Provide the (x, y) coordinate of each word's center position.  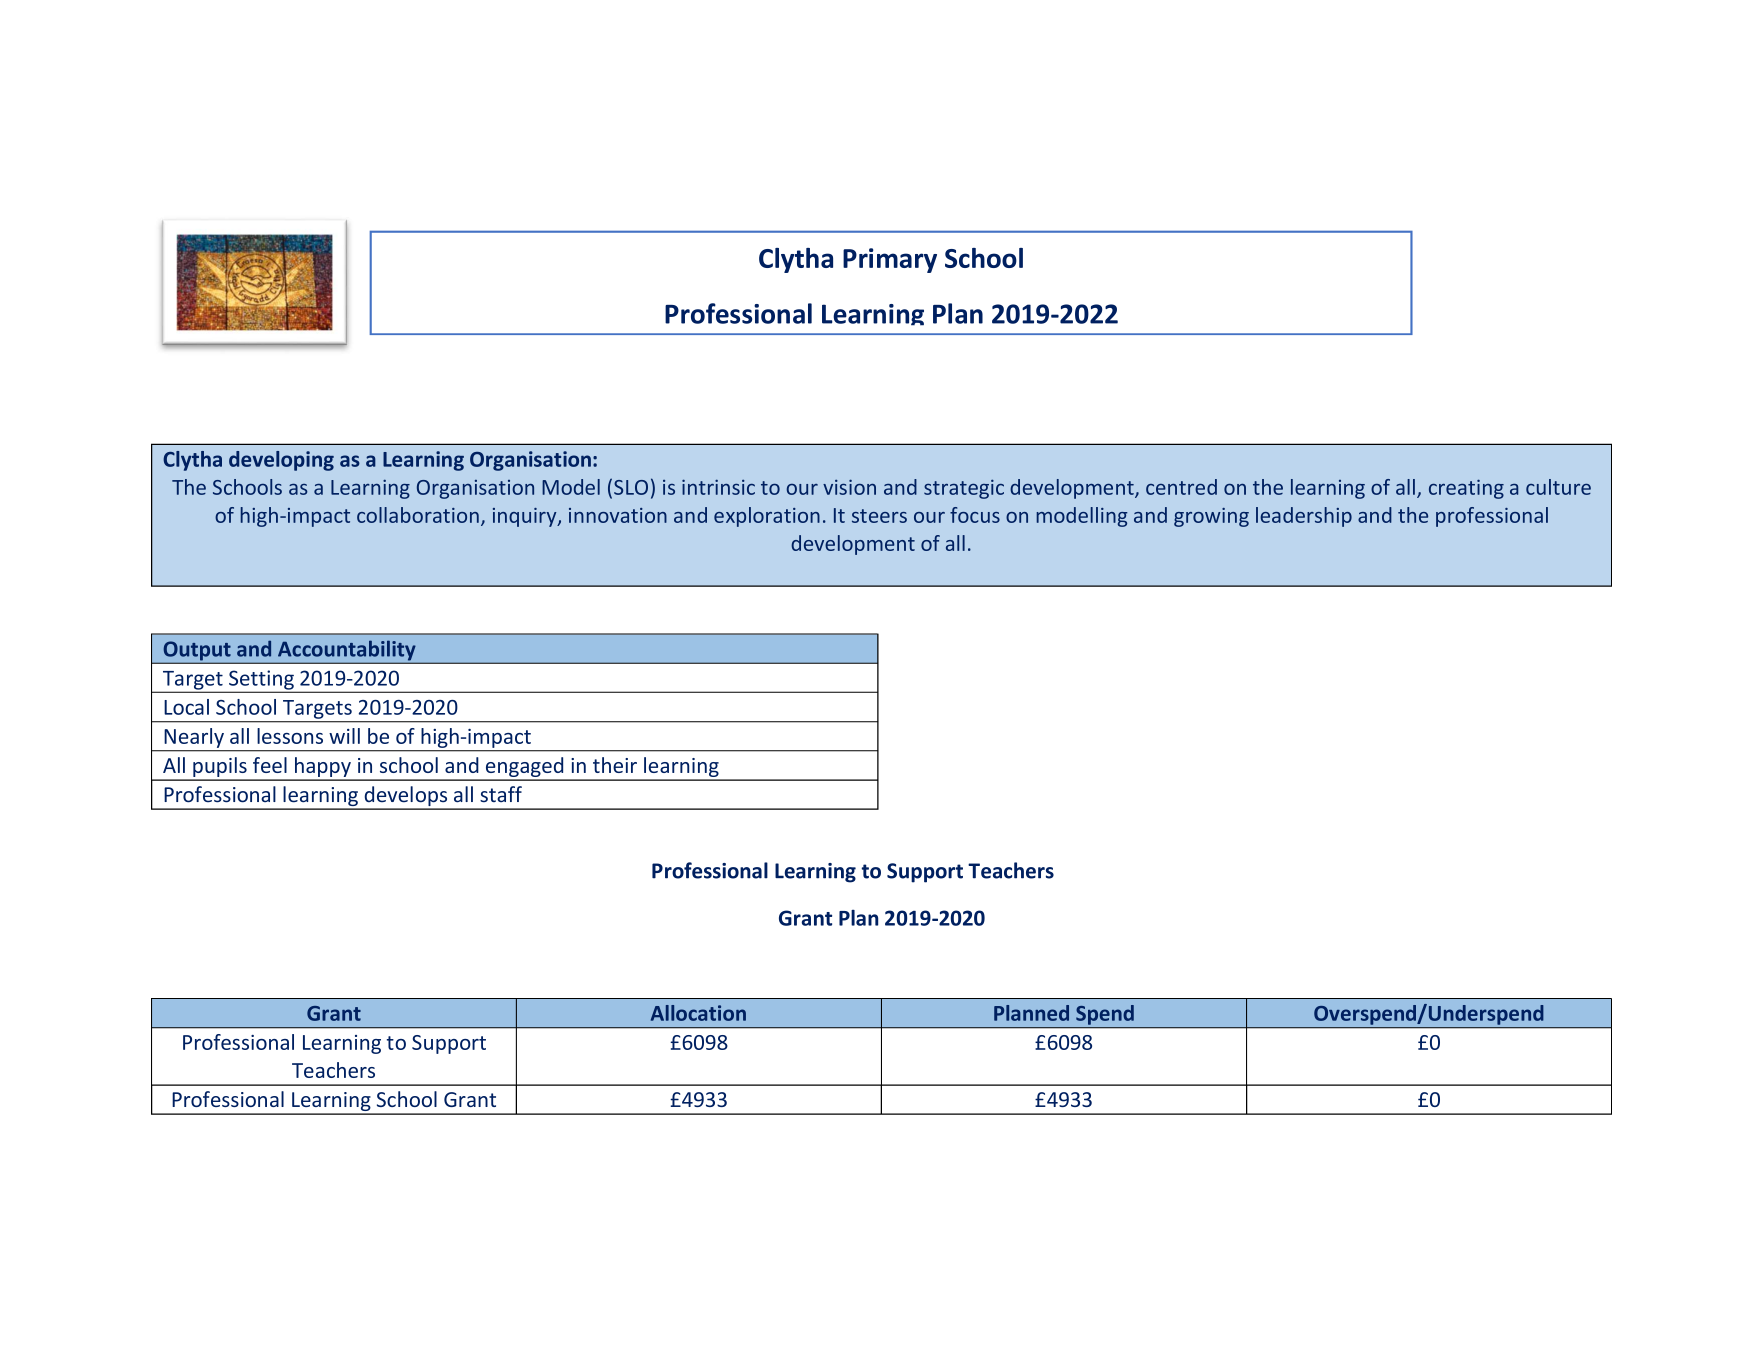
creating (1466, 489)
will (344, 736)
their (615, 765)
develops (406, 797)
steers (879, 516)
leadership (1304, 517)
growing (1211, 517)
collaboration (418, 515)
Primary (890, 260)
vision (849, 487)
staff (501, 794)
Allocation (698, 1013)
